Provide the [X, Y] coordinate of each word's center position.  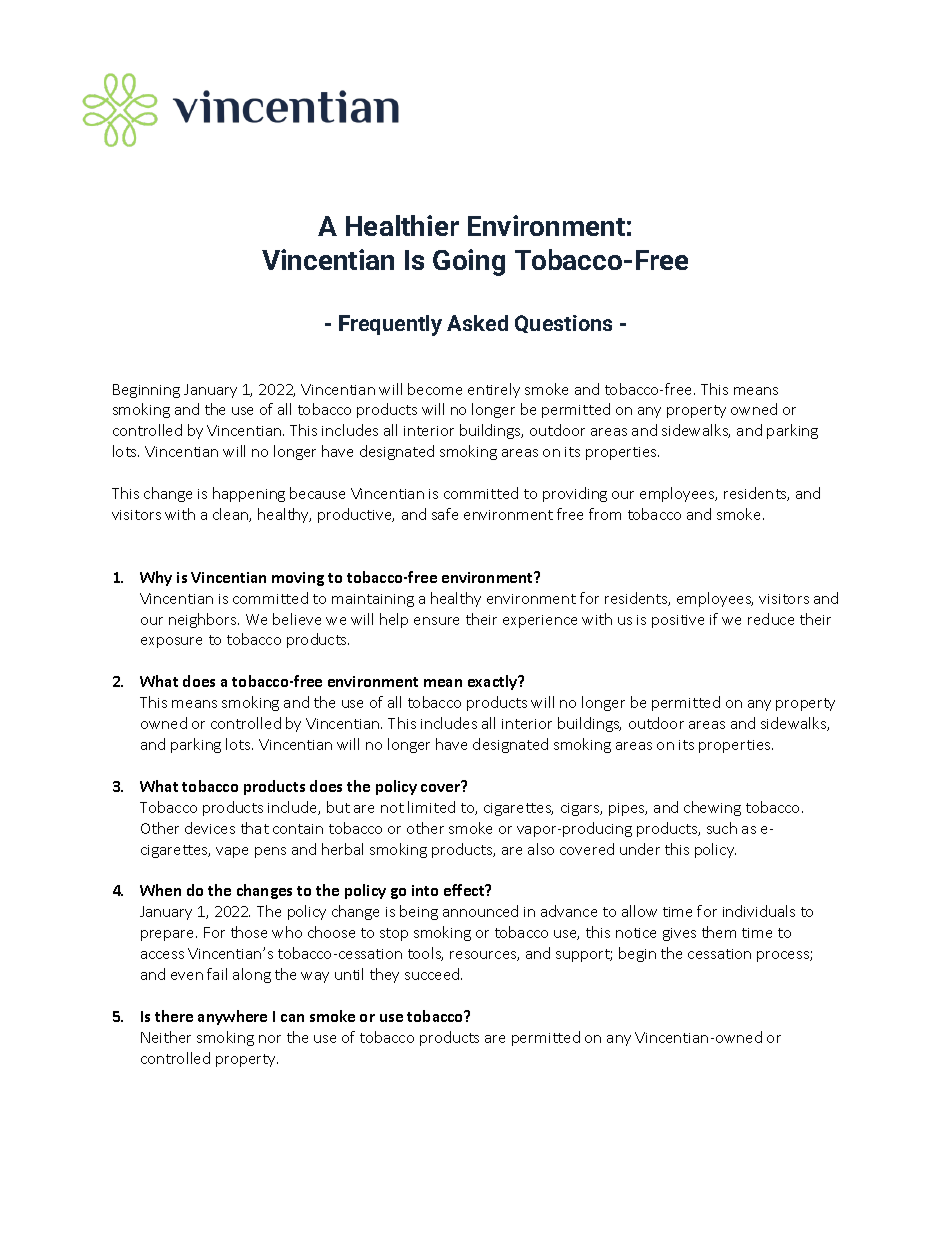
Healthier [402, 225]
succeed [433, 974]
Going [469, 262]
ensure [436, 621]
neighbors [204, 620]
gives [679, 934]
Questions [563, 324]
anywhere [232, 1017]
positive [678, 621]
